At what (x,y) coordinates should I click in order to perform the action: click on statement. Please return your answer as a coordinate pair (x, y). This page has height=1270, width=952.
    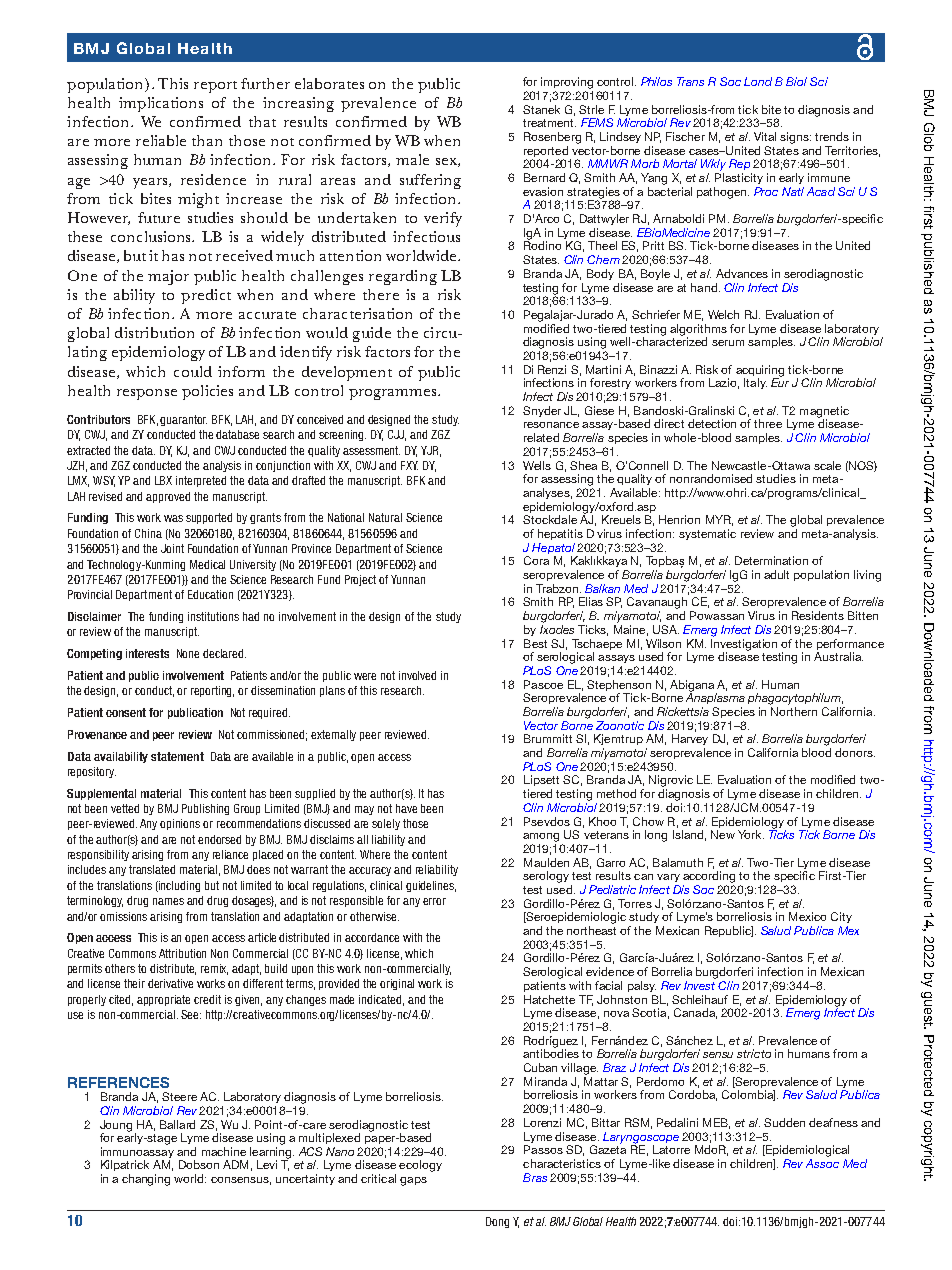
    Looking at the image, I should click on (177, 756).
